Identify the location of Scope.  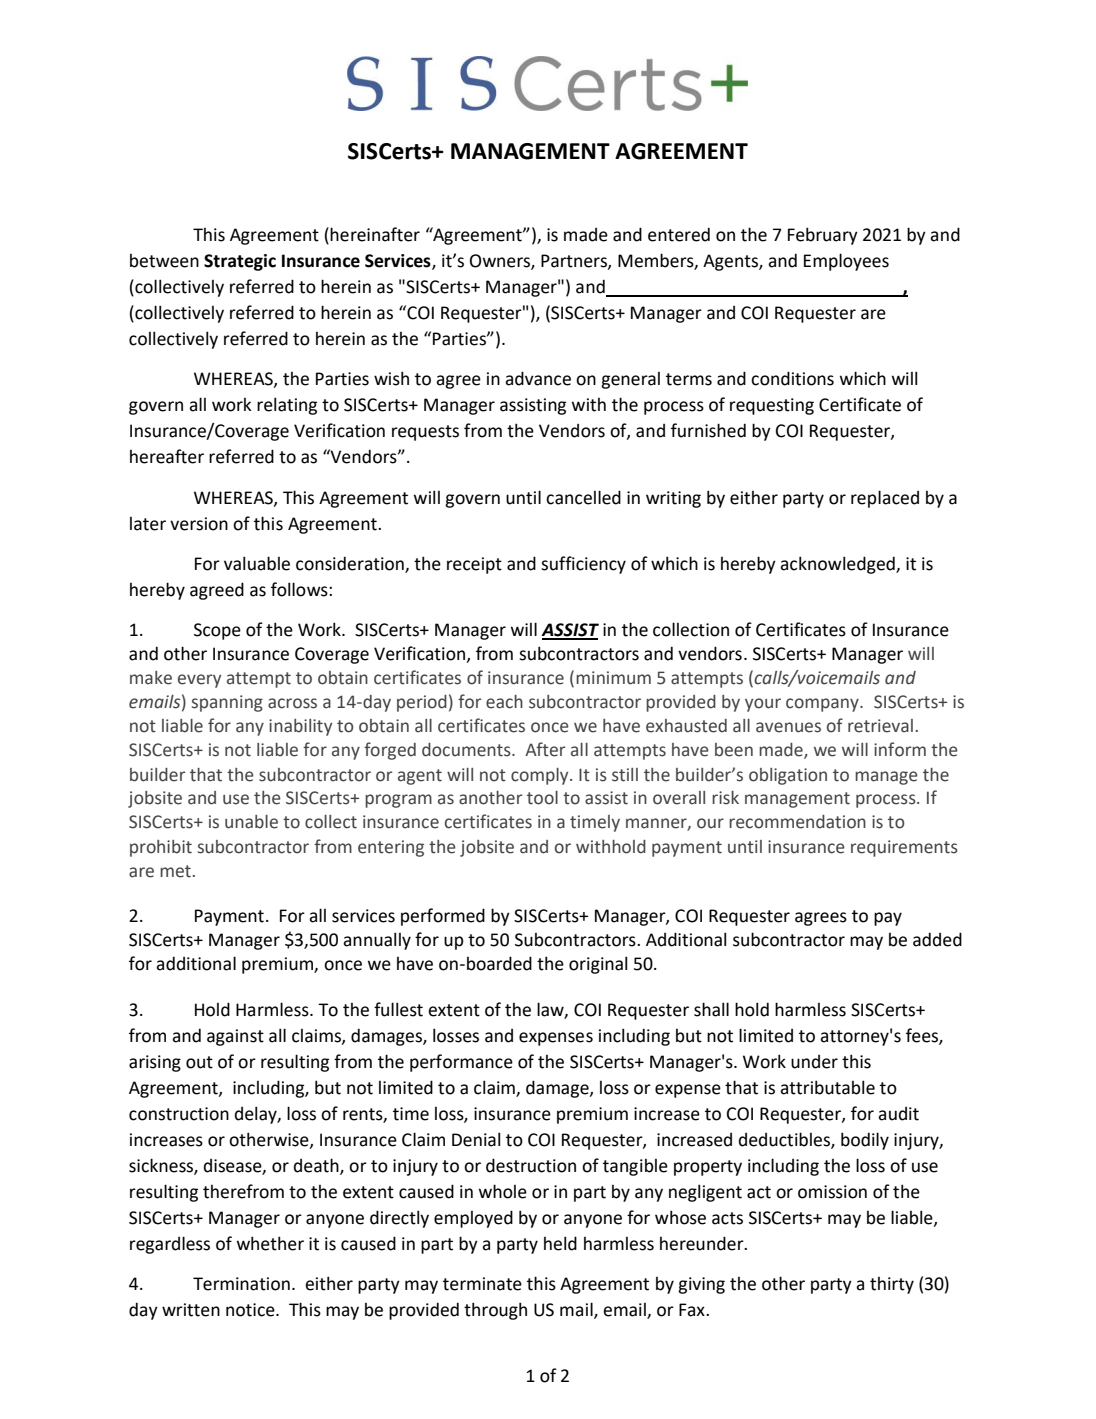
(217, 631).
